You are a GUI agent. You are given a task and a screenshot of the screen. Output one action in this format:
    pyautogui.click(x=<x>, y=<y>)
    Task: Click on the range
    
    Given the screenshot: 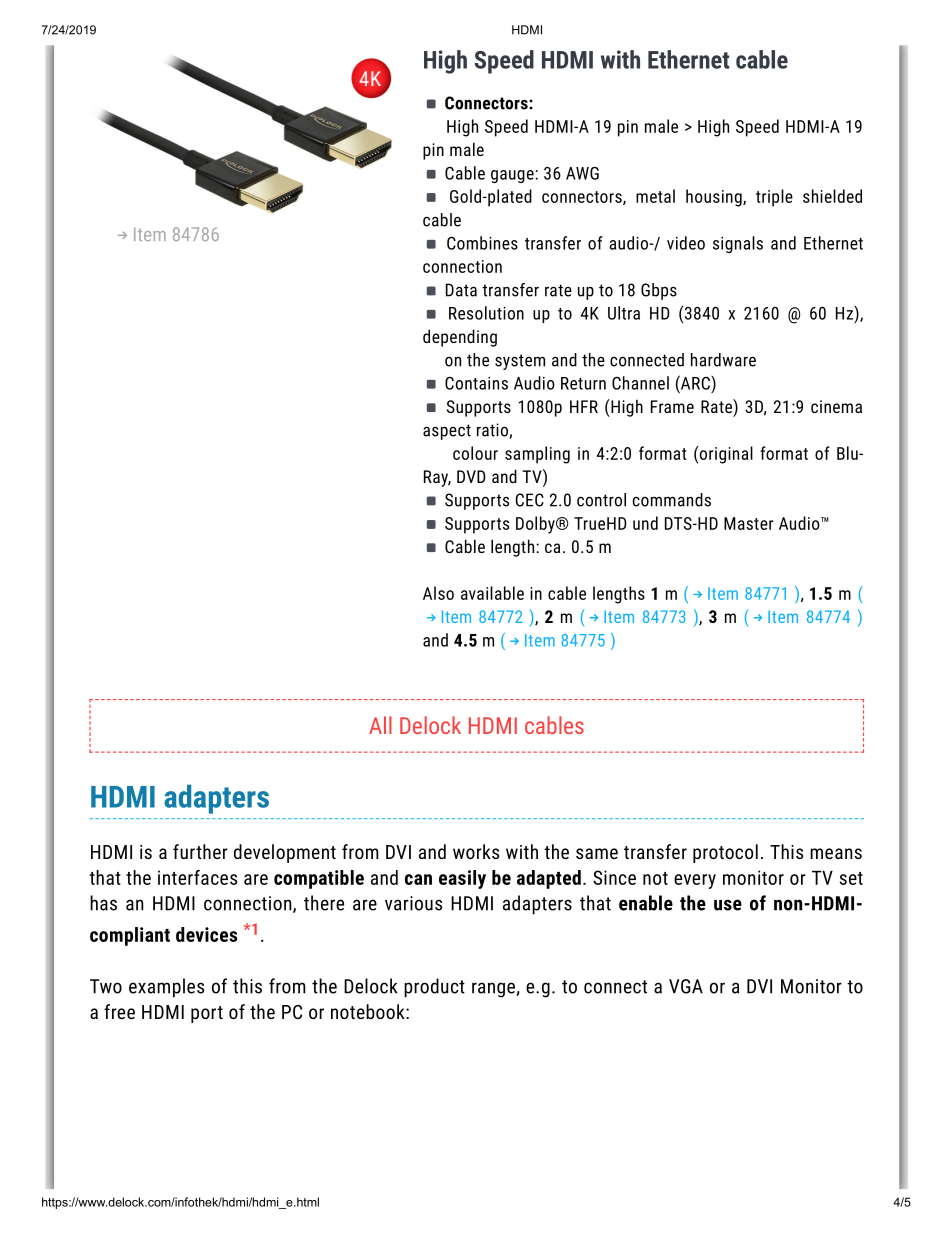 What is the action you would take?
    pyautogui.click(x=494, y=990)
